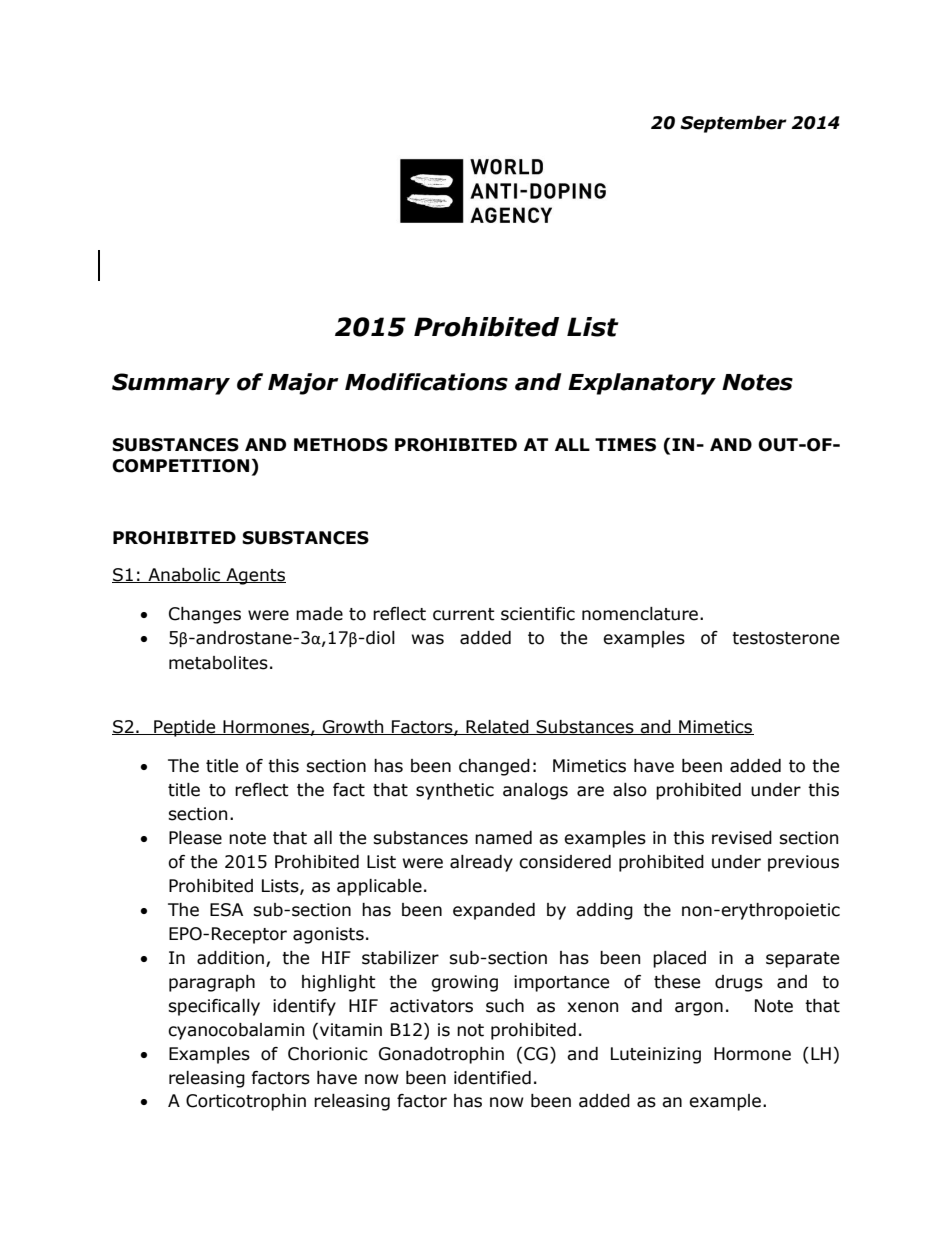 This screenshot has width=952, height=1233. I want to click on Explanatory, so click(642, 384).
